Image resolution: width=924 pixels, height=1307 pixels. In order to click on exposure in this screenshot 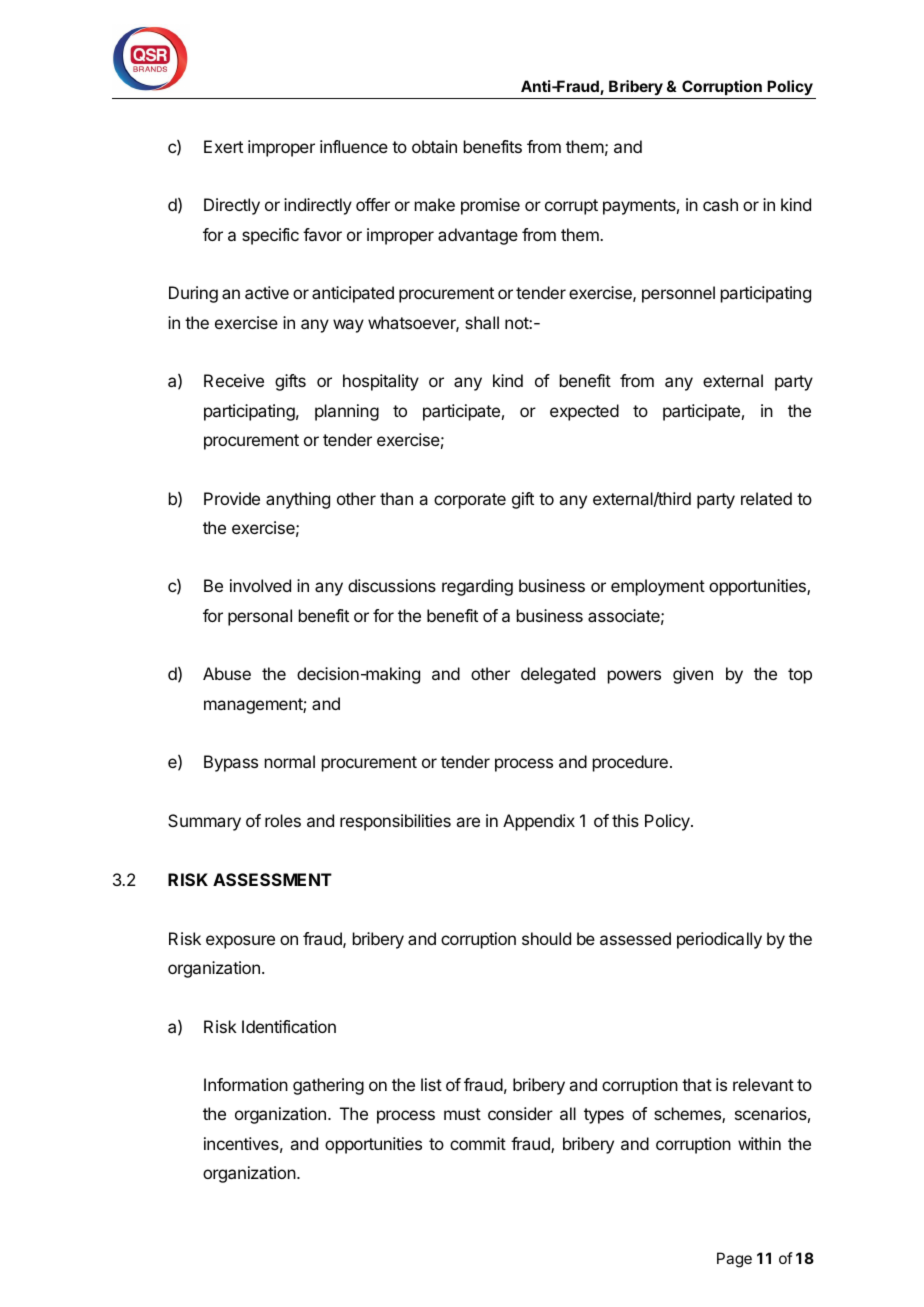, I will do `click(240, 942)`.
